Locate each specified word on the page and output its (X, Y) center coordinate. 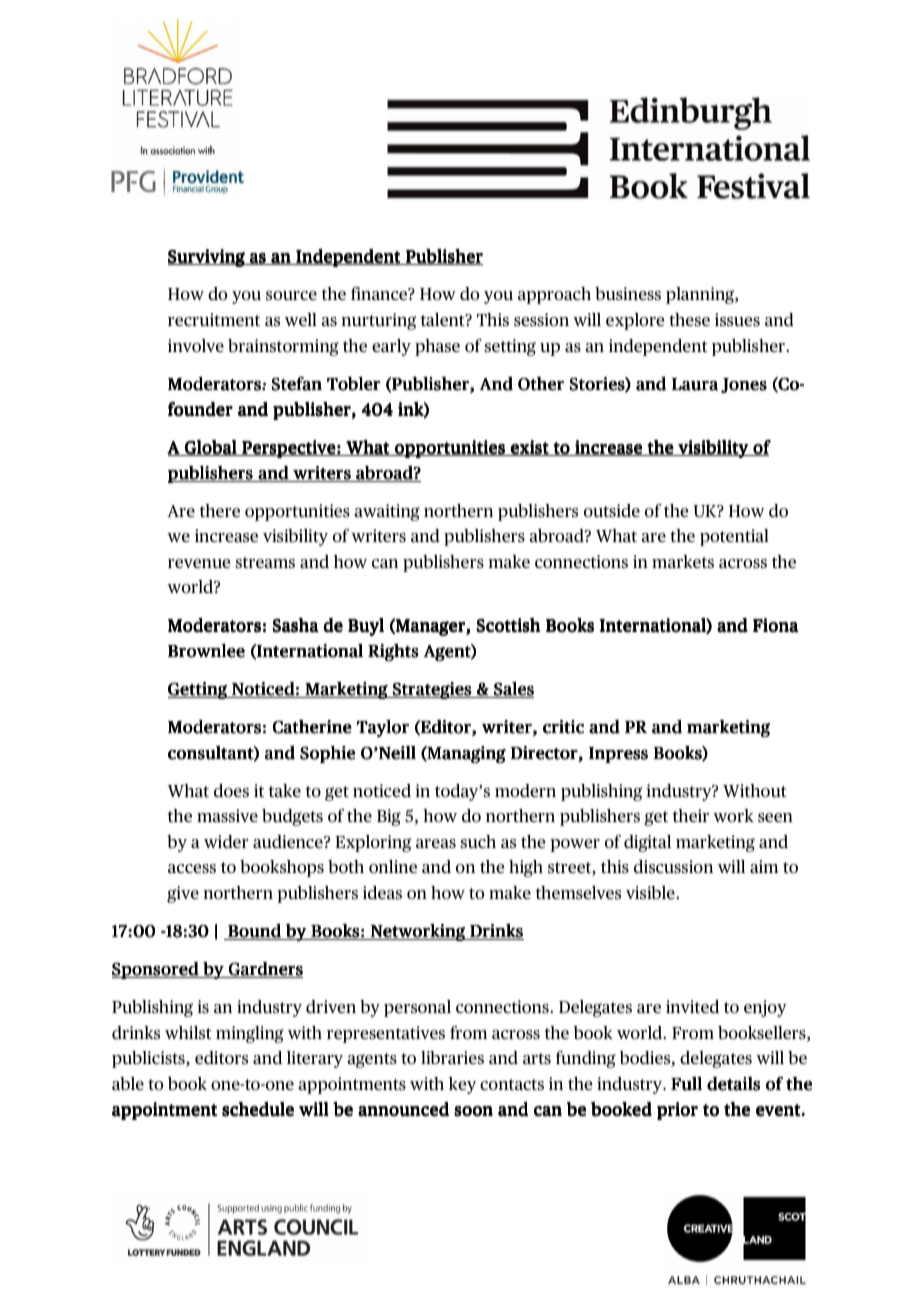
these (689, 319)
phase (437, 347)
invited (692, 1006)
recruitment (214, 319)
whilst (188, 1032)
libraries (452, 1057)
